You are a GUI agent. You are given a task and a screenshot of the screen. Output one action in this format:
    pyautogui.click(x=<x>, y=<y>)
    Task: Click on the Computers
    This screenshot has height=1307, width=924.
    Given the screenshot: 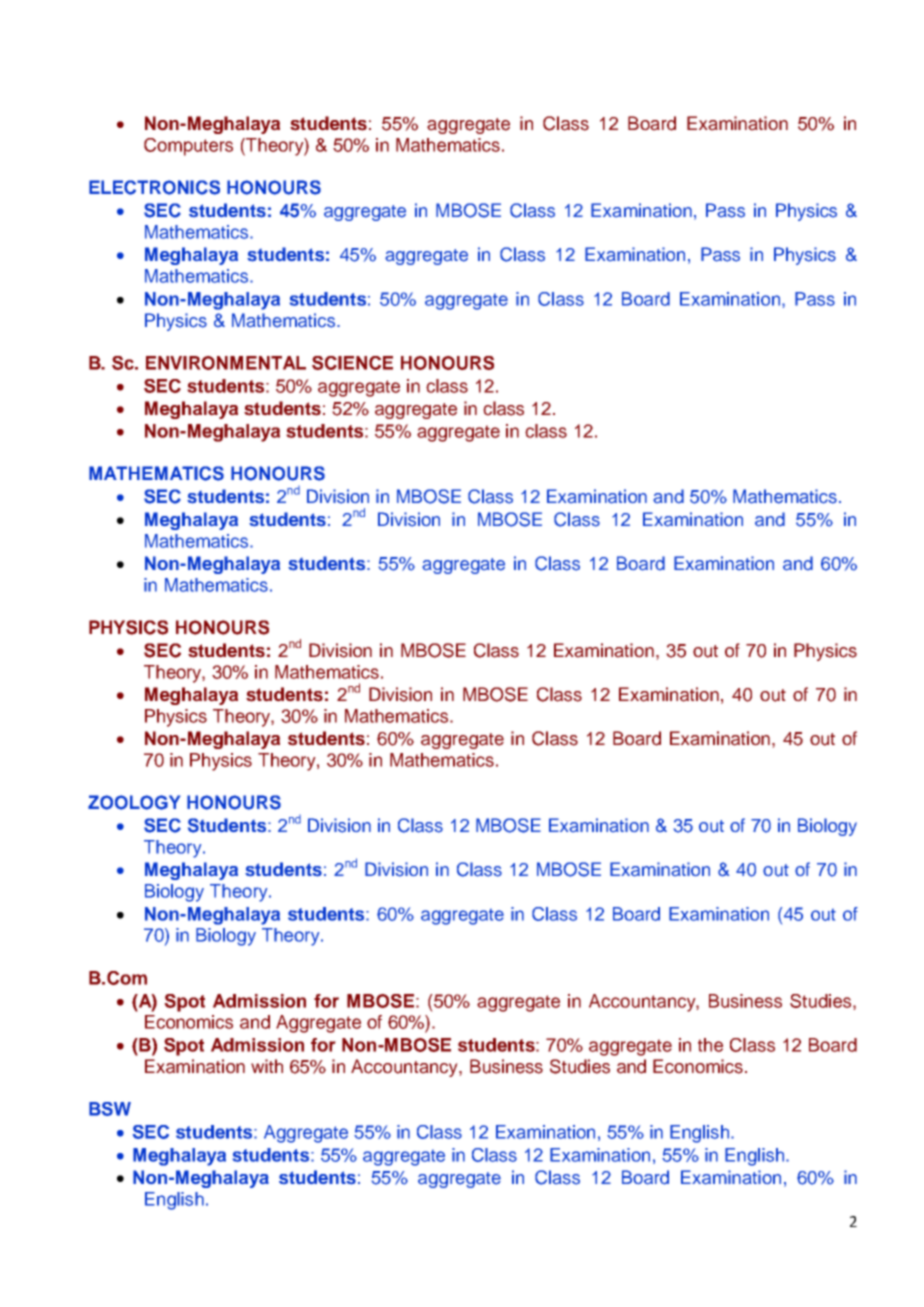 What is the action you would take?
    pyautogui.click(x=188, y=147)
